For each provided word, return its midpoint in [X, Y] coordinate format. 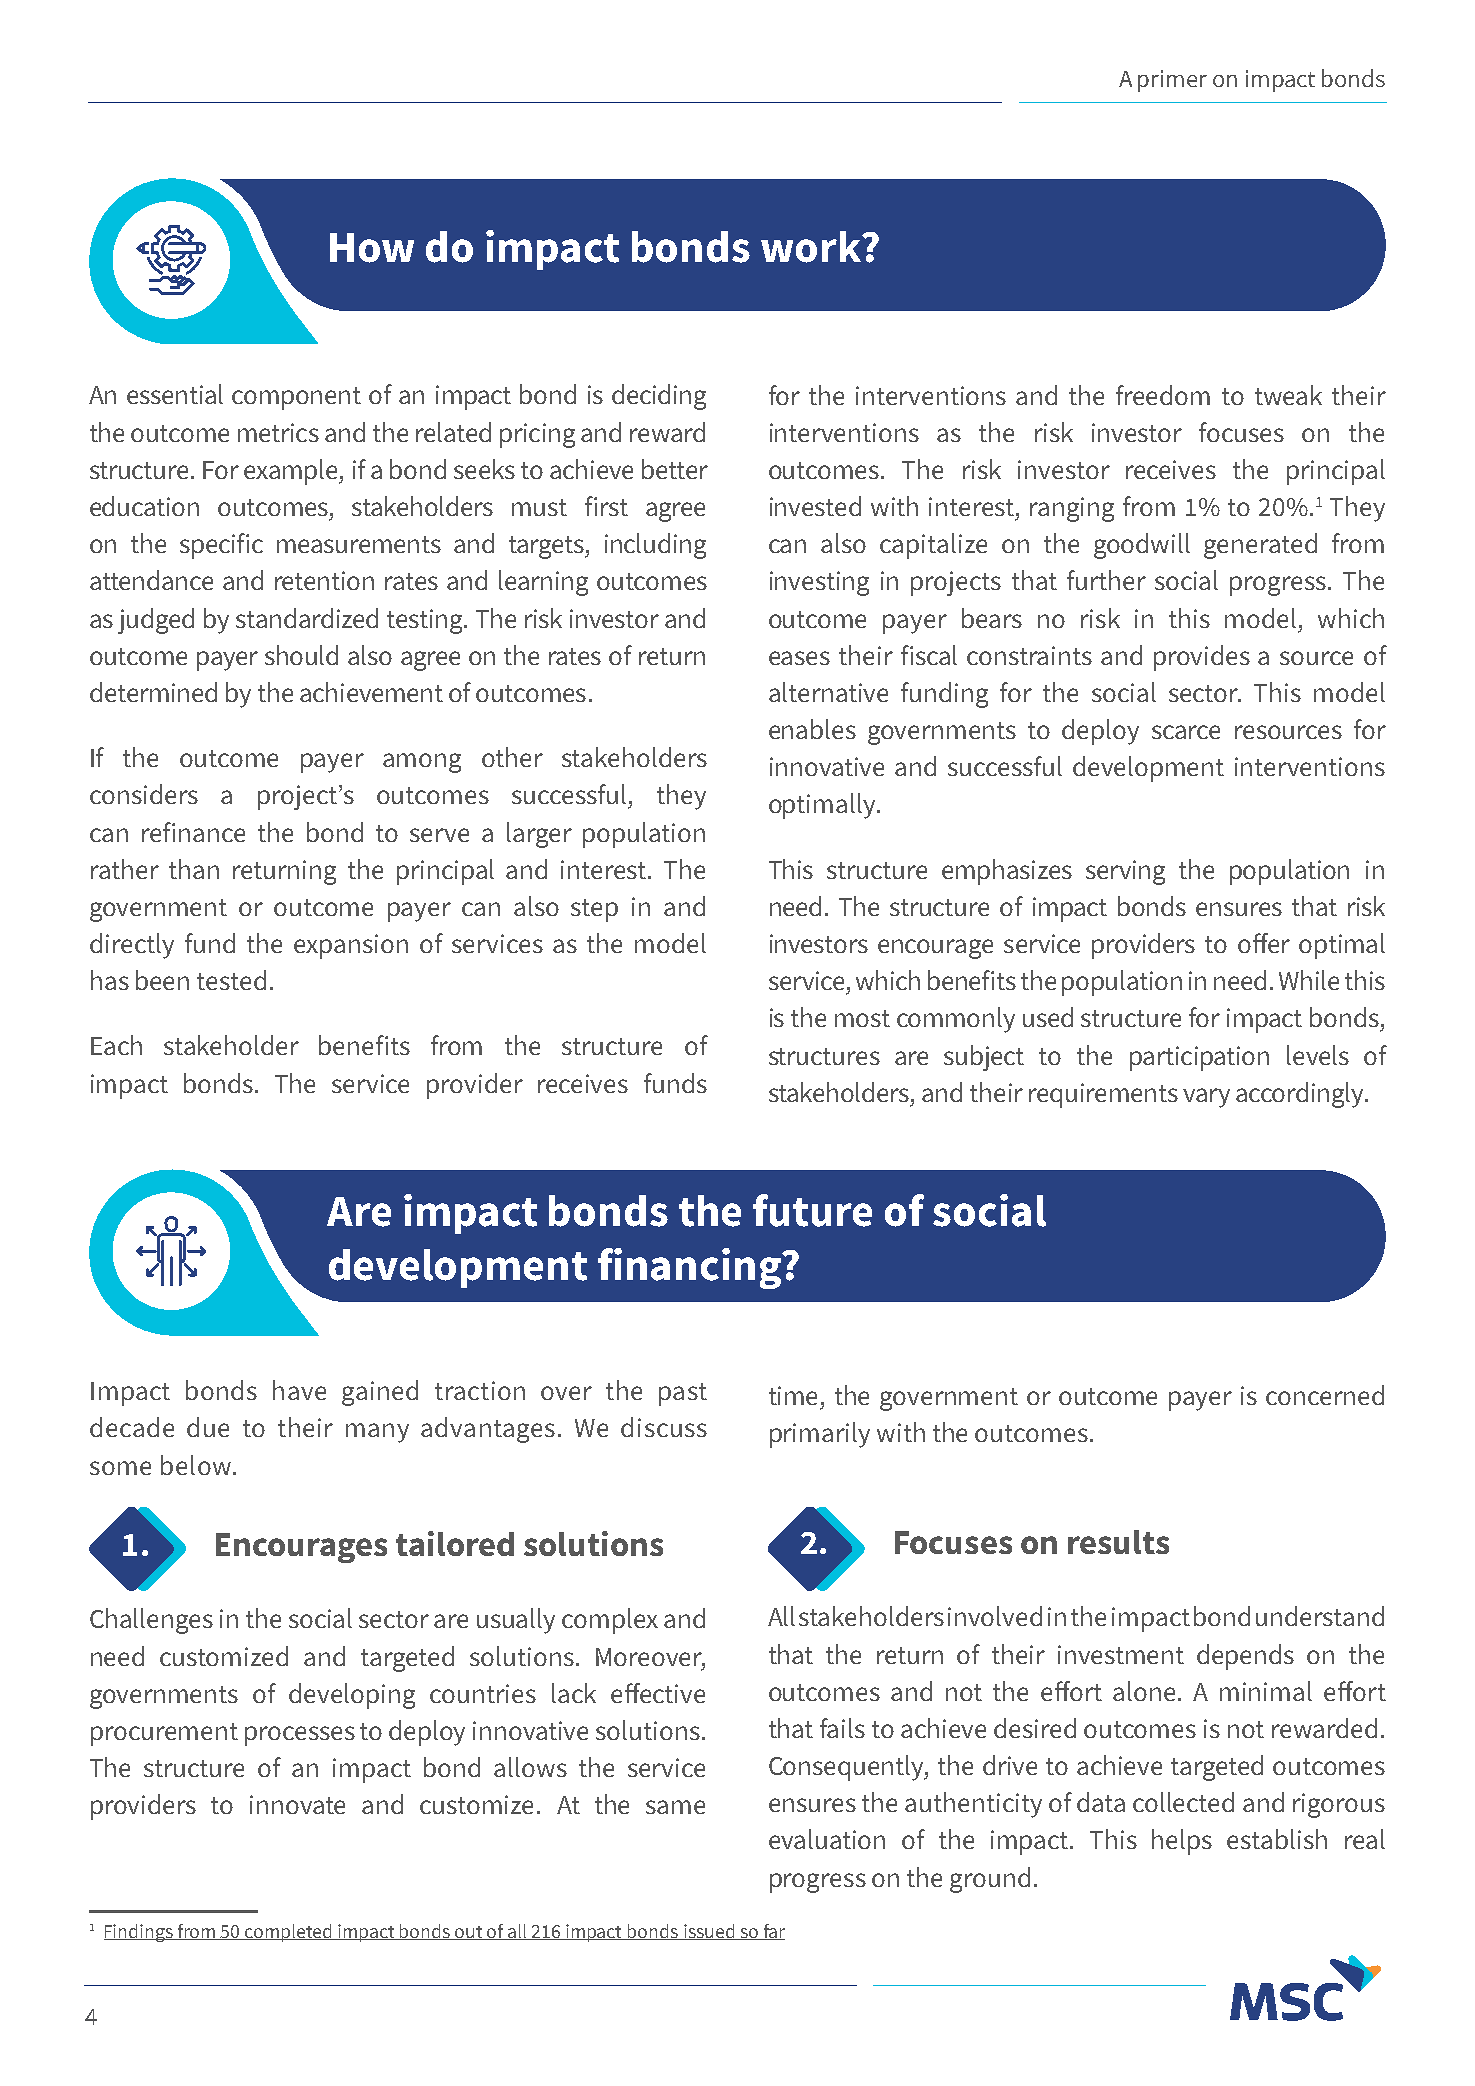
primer [1172, 81]
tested [231, 980]
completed [289, 1933]
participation [1199, 1058]
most [862, 1018]
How [372, 248]
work [812, 247]
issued [709, 1932]
